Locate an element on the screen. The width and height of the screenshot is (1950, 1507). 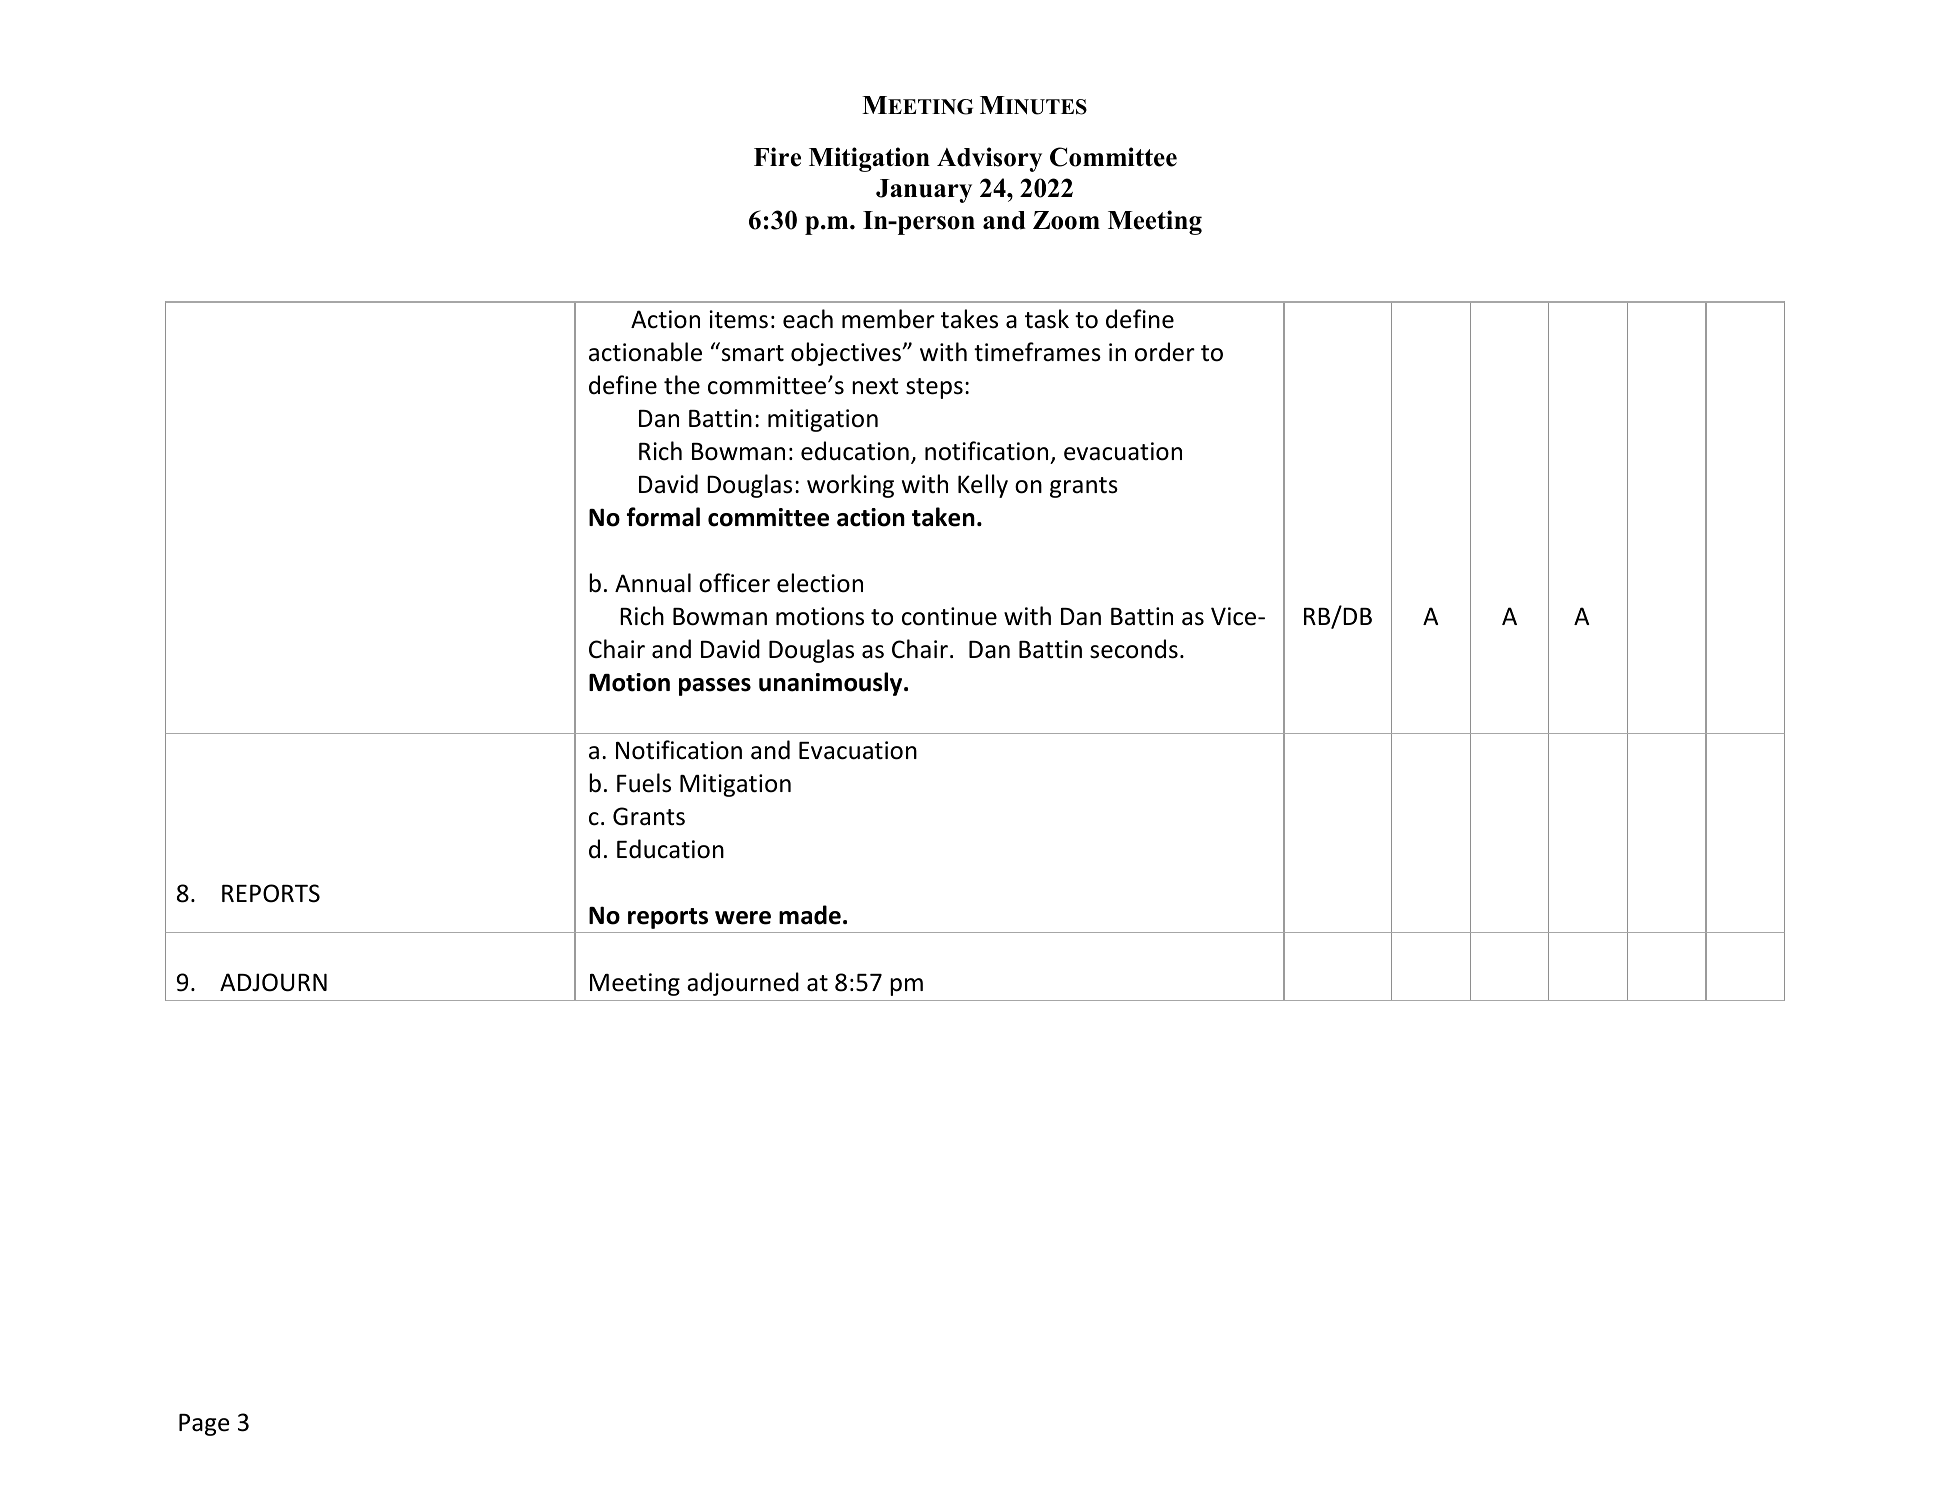
seconds is located at coordinates (1134, 649).
